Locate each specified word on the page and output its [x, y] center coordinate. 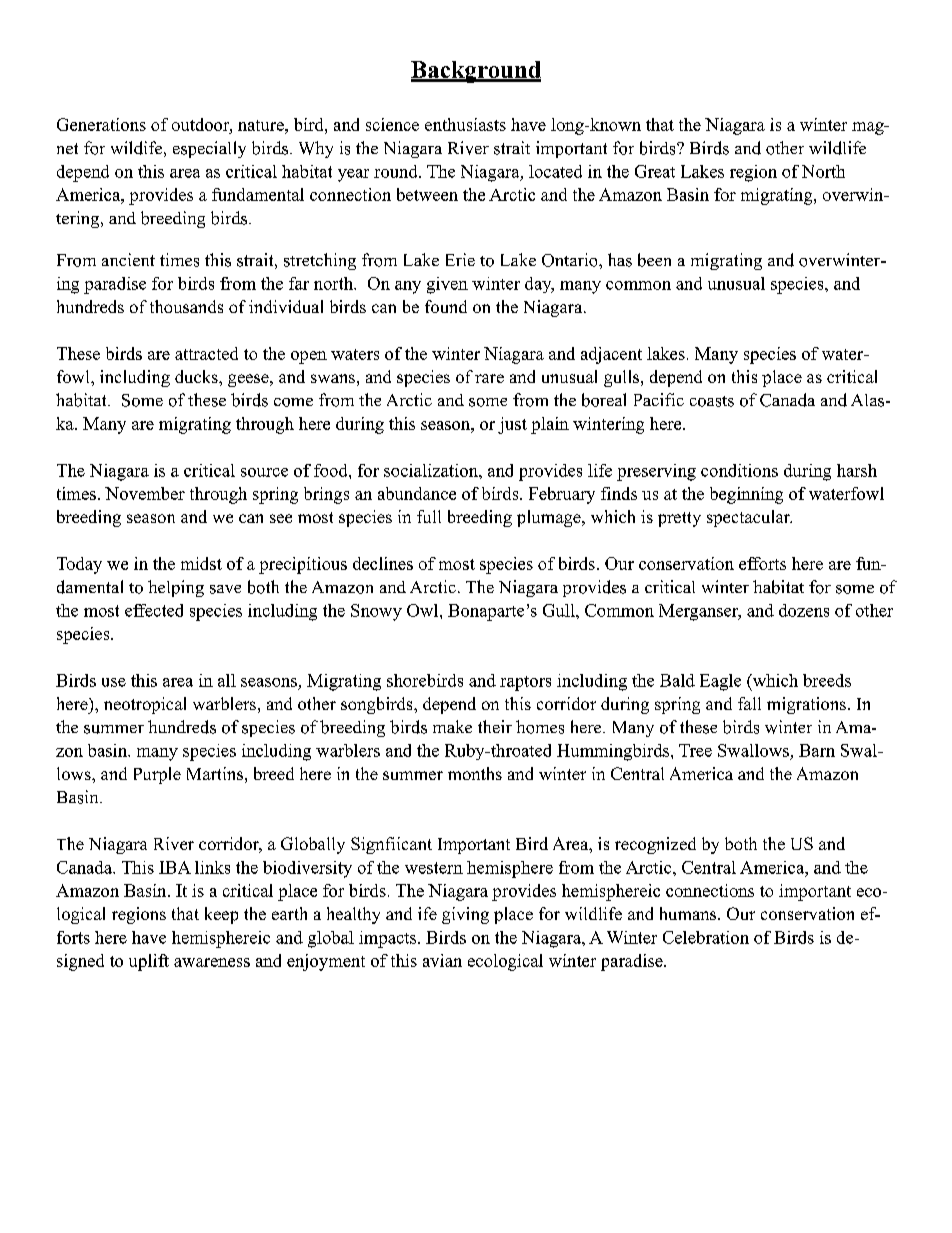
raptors [525, 683]
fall [749, 703]
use [114, 682]
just [512, 425]
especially [209, 149]
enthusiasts [465, 124]
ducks [197, 376]
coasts [712, 401]
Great [655, 171]
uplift [149, 962]
